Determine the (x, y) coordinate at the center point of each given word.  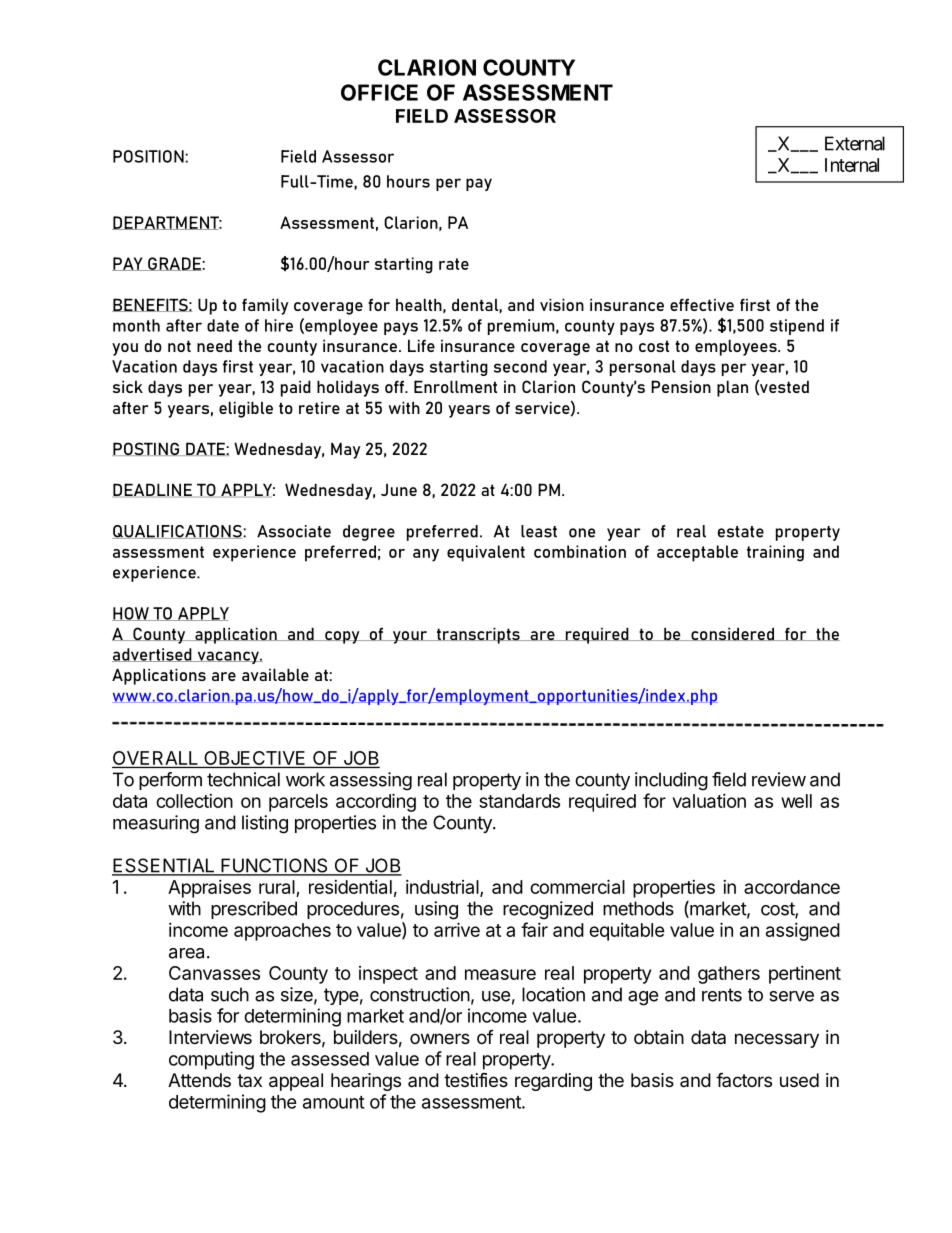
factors (744, 1079)
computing (211, 1060)
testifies (476, 1080)
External (855, 143)
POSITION (149, 156)
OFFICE (379, 92)
